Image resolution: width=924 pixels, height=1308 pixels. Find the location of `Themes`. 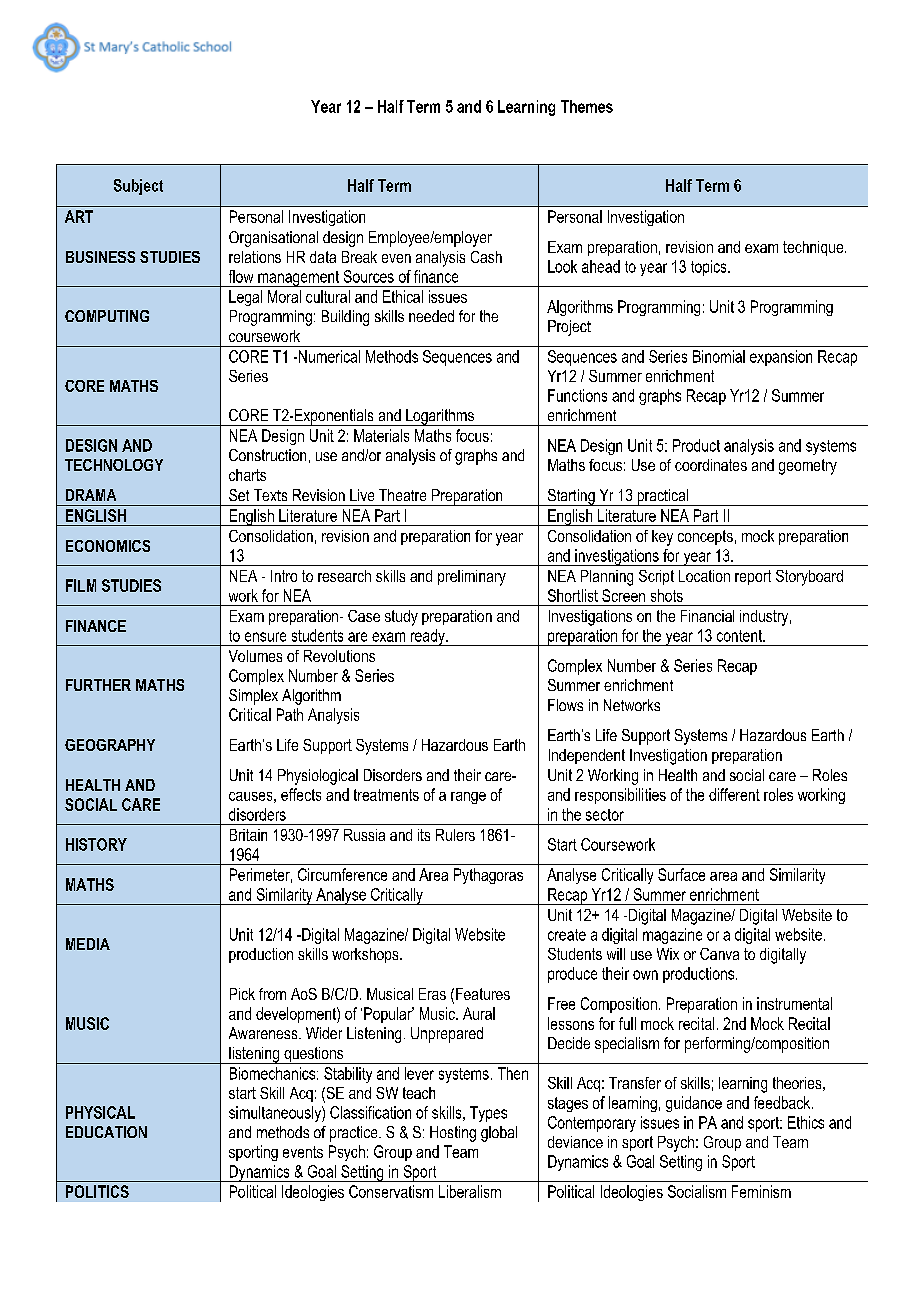

Themes is located at coordinates (587, 106).
